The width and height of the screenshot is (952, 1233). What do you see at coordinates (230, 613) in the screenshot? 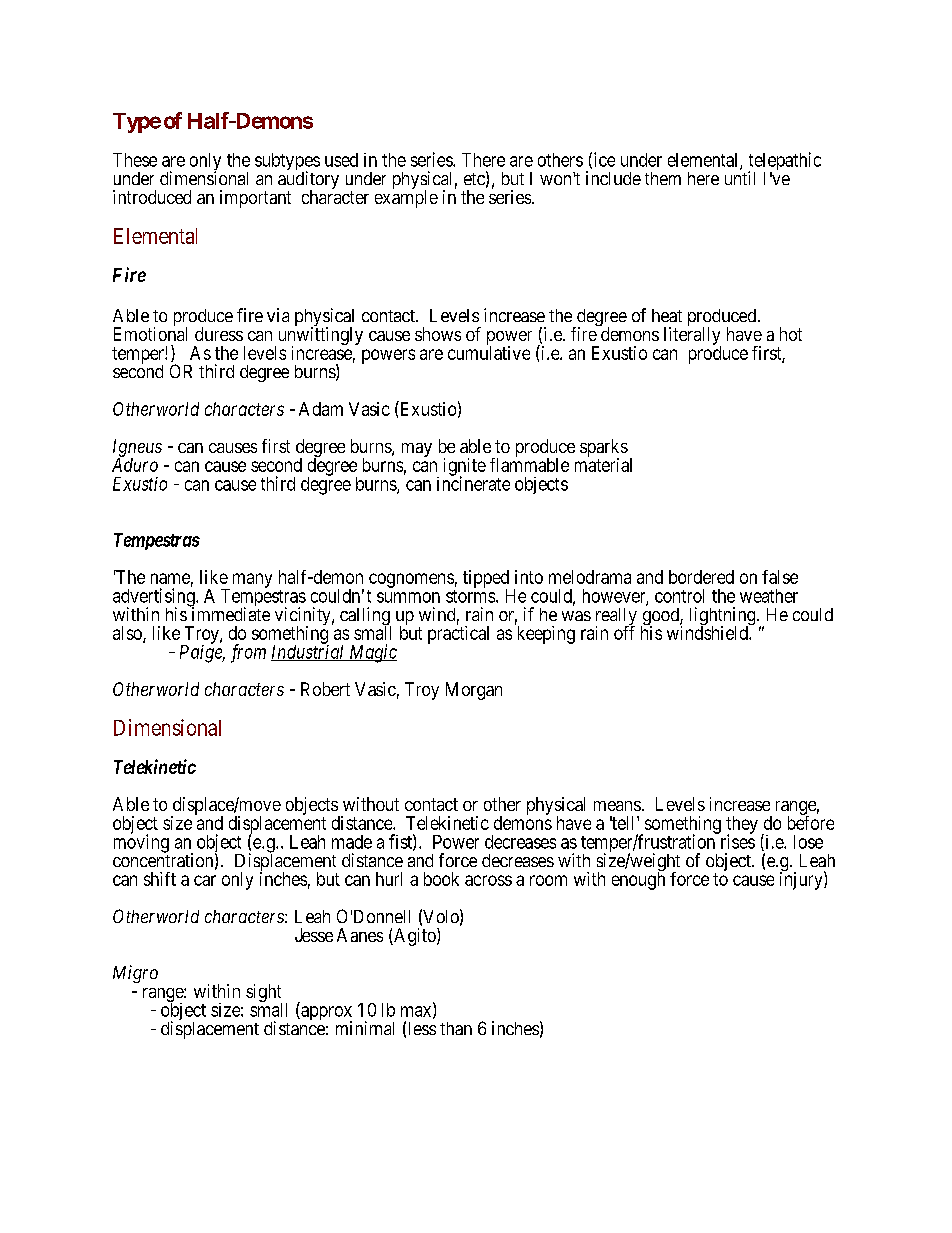
I see `immediate` at bounding box center [230, 613].
